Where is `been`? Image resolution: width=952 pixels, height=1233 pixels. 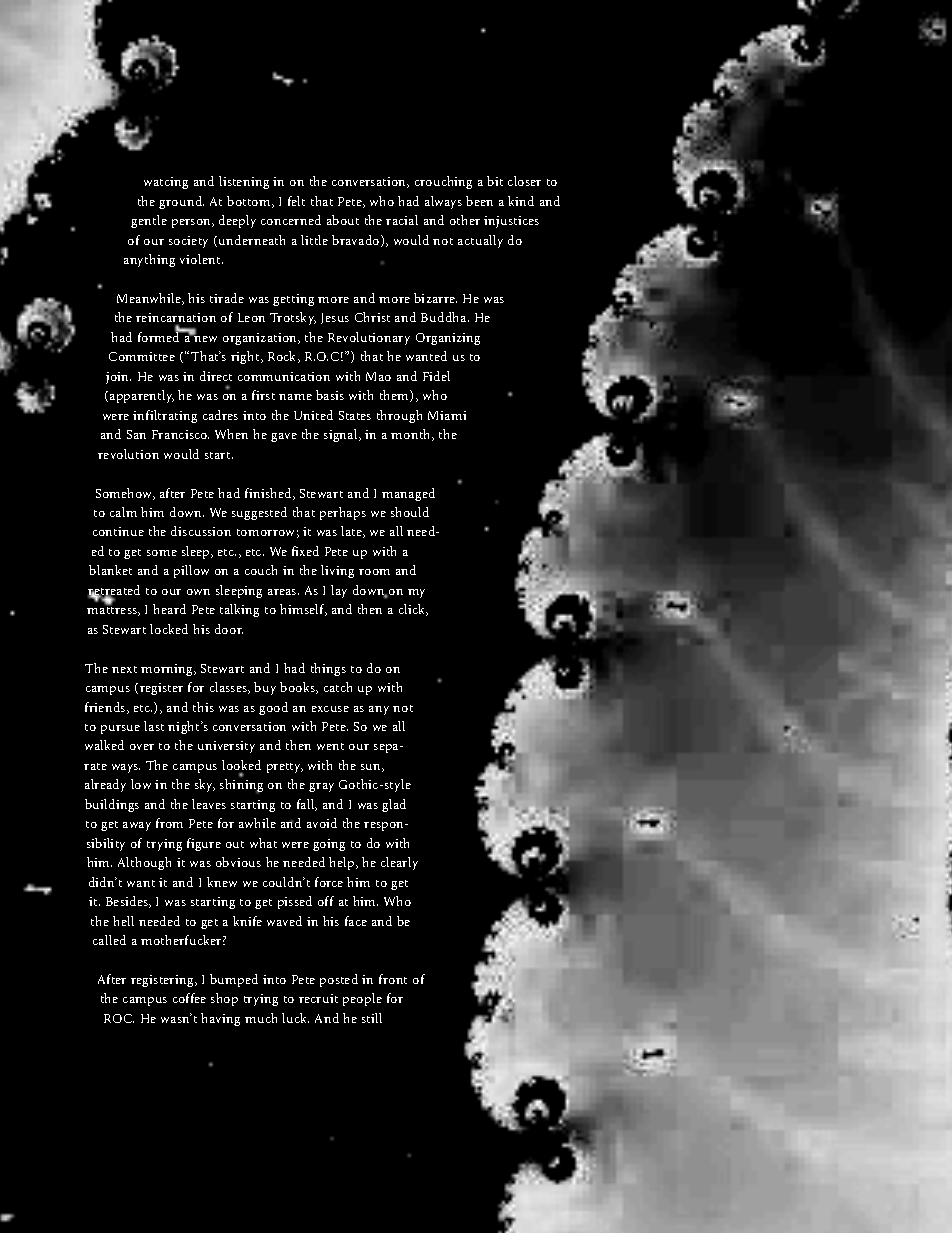
been is located at coordinates (479, 201).
